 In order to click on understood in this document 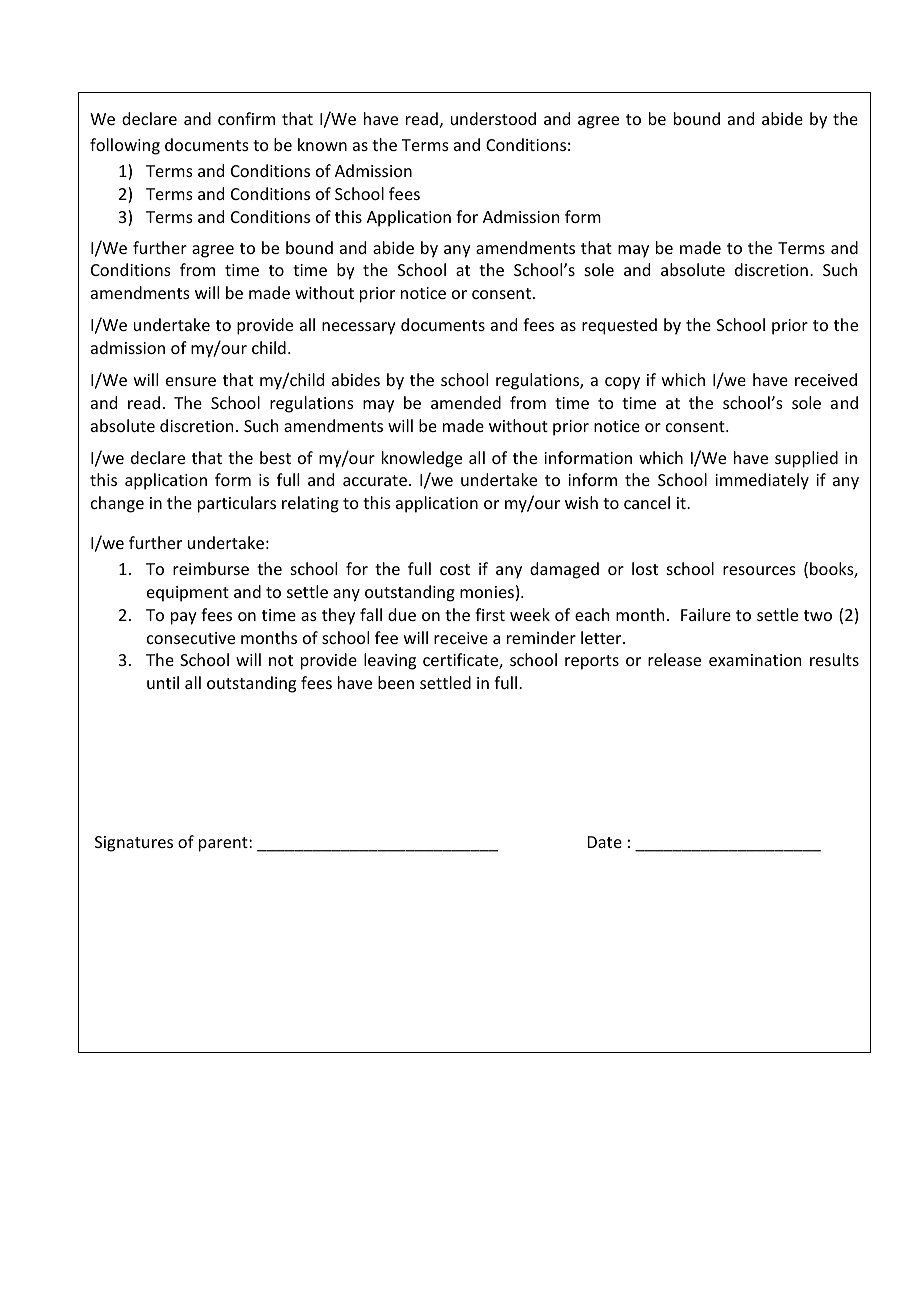, I will do `click(493, 118)`.
